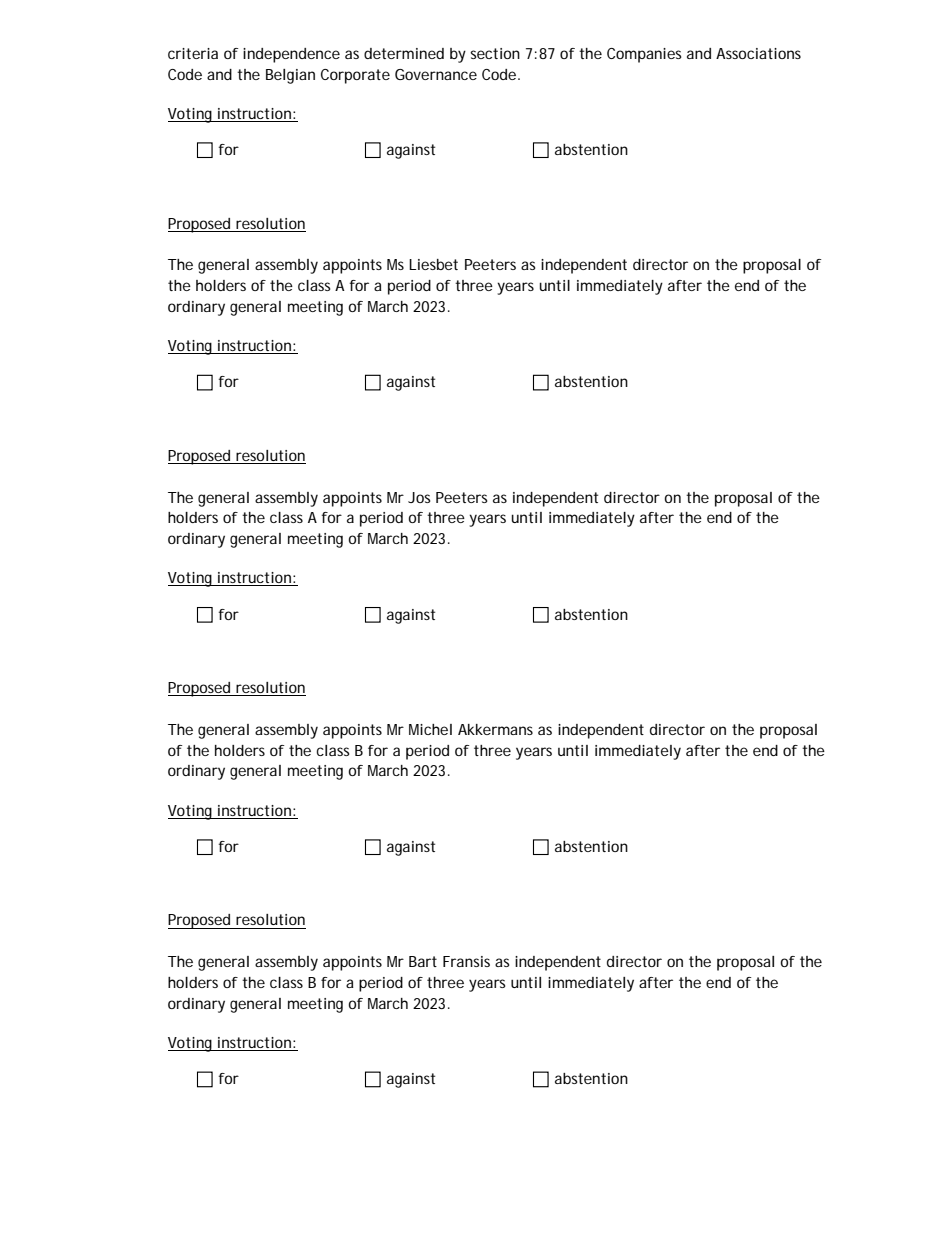  I want to click on Governance, so click(436, 74).
